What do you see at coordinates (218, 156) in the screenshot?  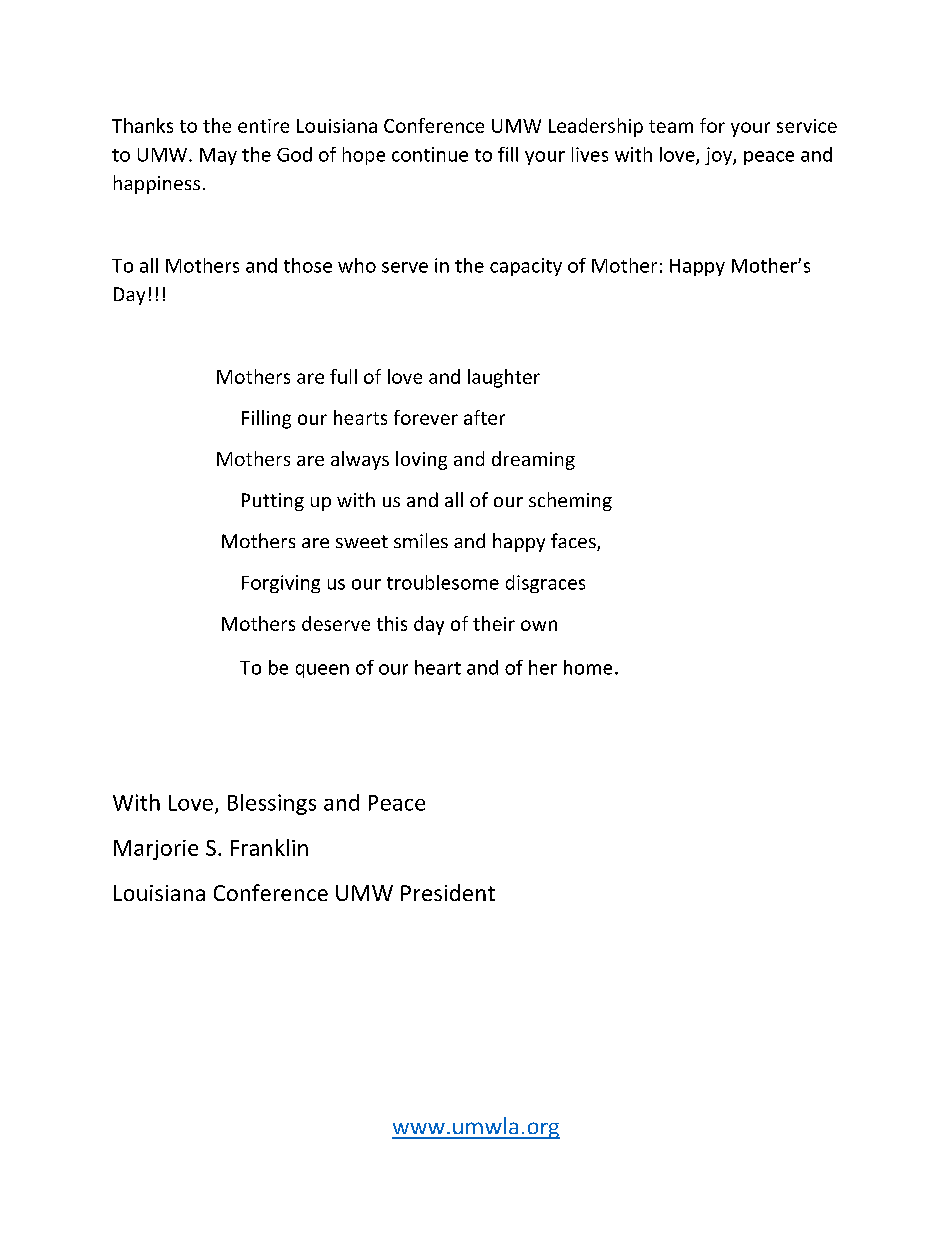 I see `May` at bounding box center [218, 156].
